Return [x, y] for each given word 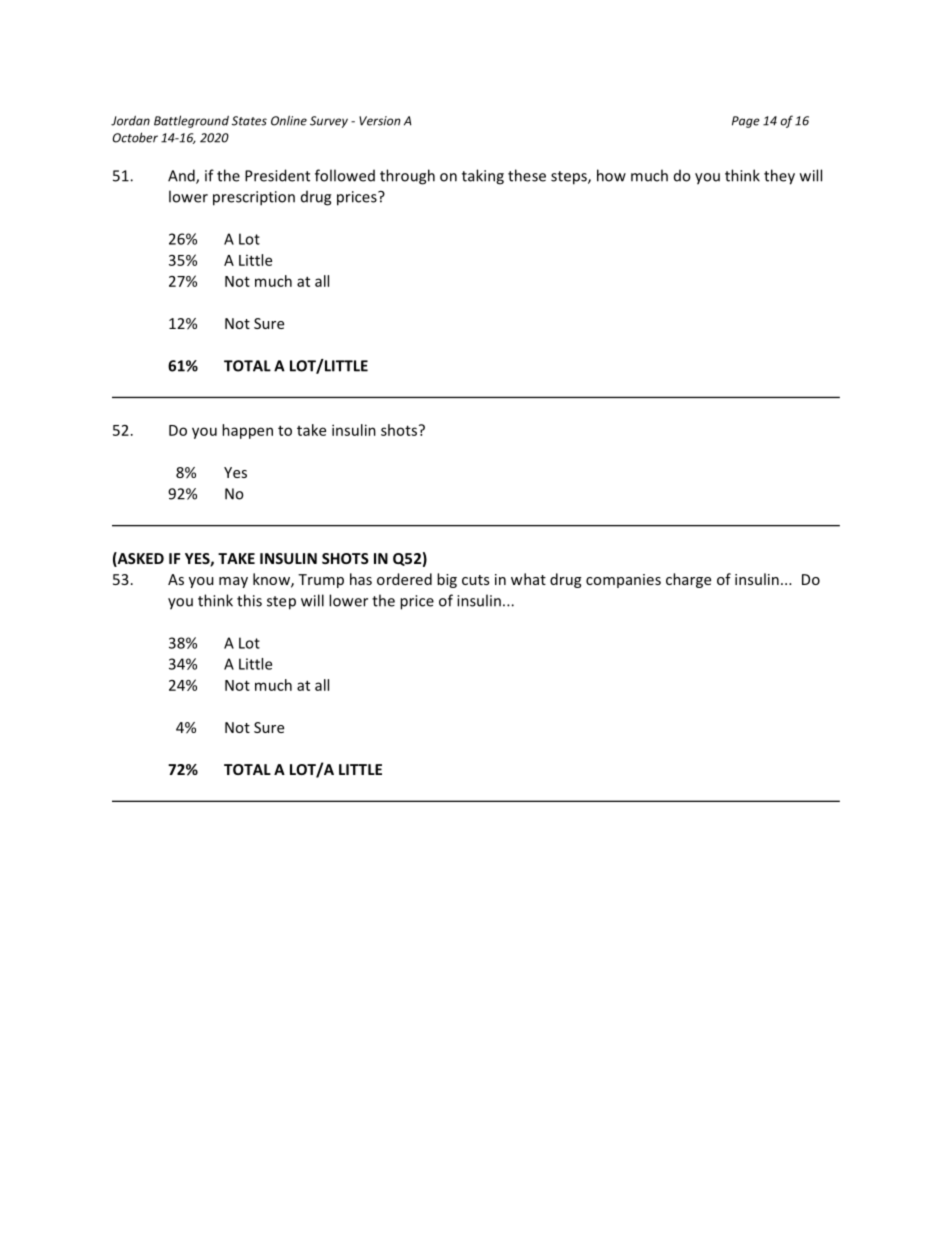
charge [688, 580]
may [233, 582]
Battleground [191, 121]
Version [379, 121]
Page [746, 122]
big [447, 580]
